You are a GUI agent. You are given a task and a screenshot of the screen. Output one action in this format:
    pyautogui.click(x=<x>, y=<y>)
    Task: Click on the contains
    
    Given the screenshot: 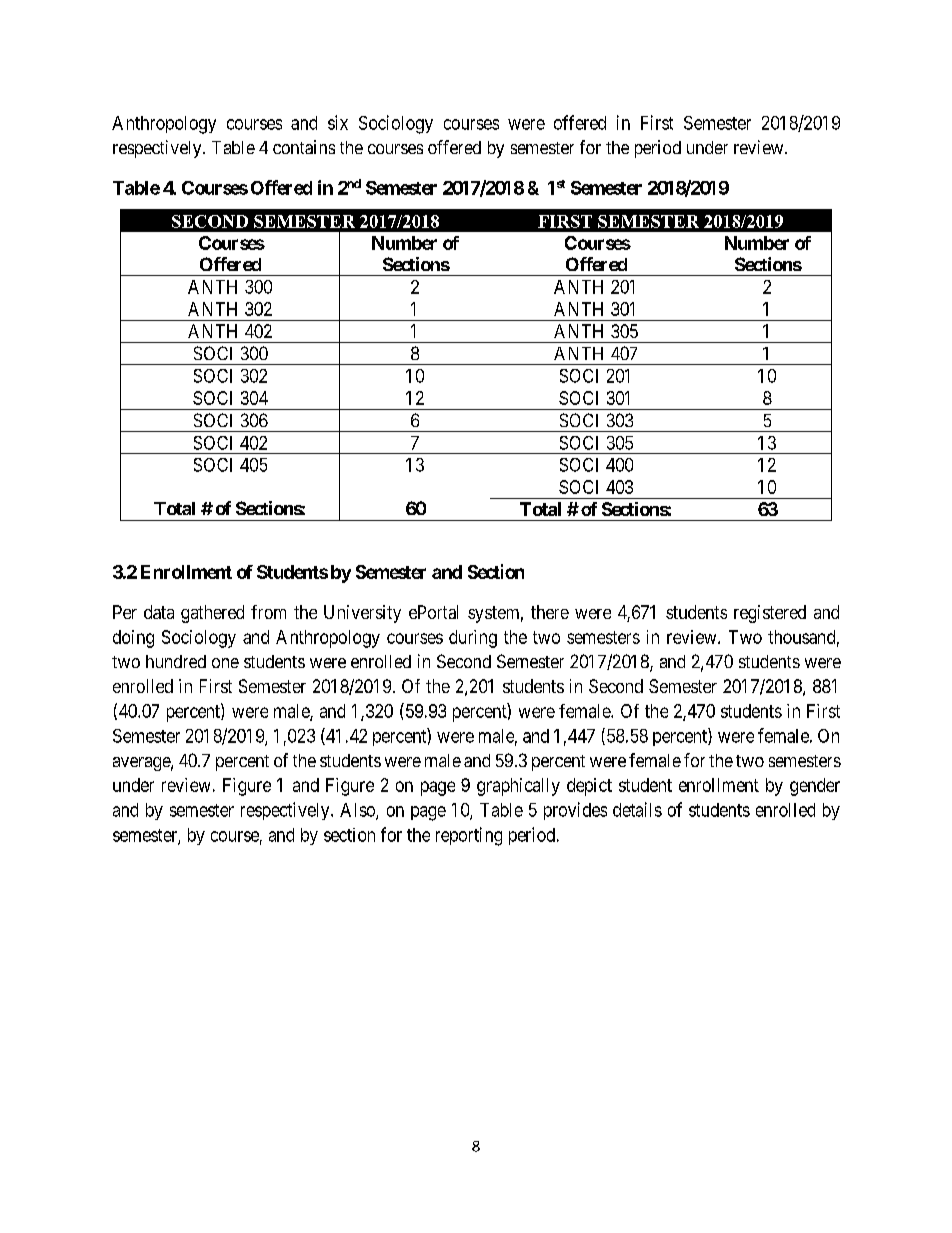 What is the action you would take?
    pyautogui.click(x=304, y=147)
